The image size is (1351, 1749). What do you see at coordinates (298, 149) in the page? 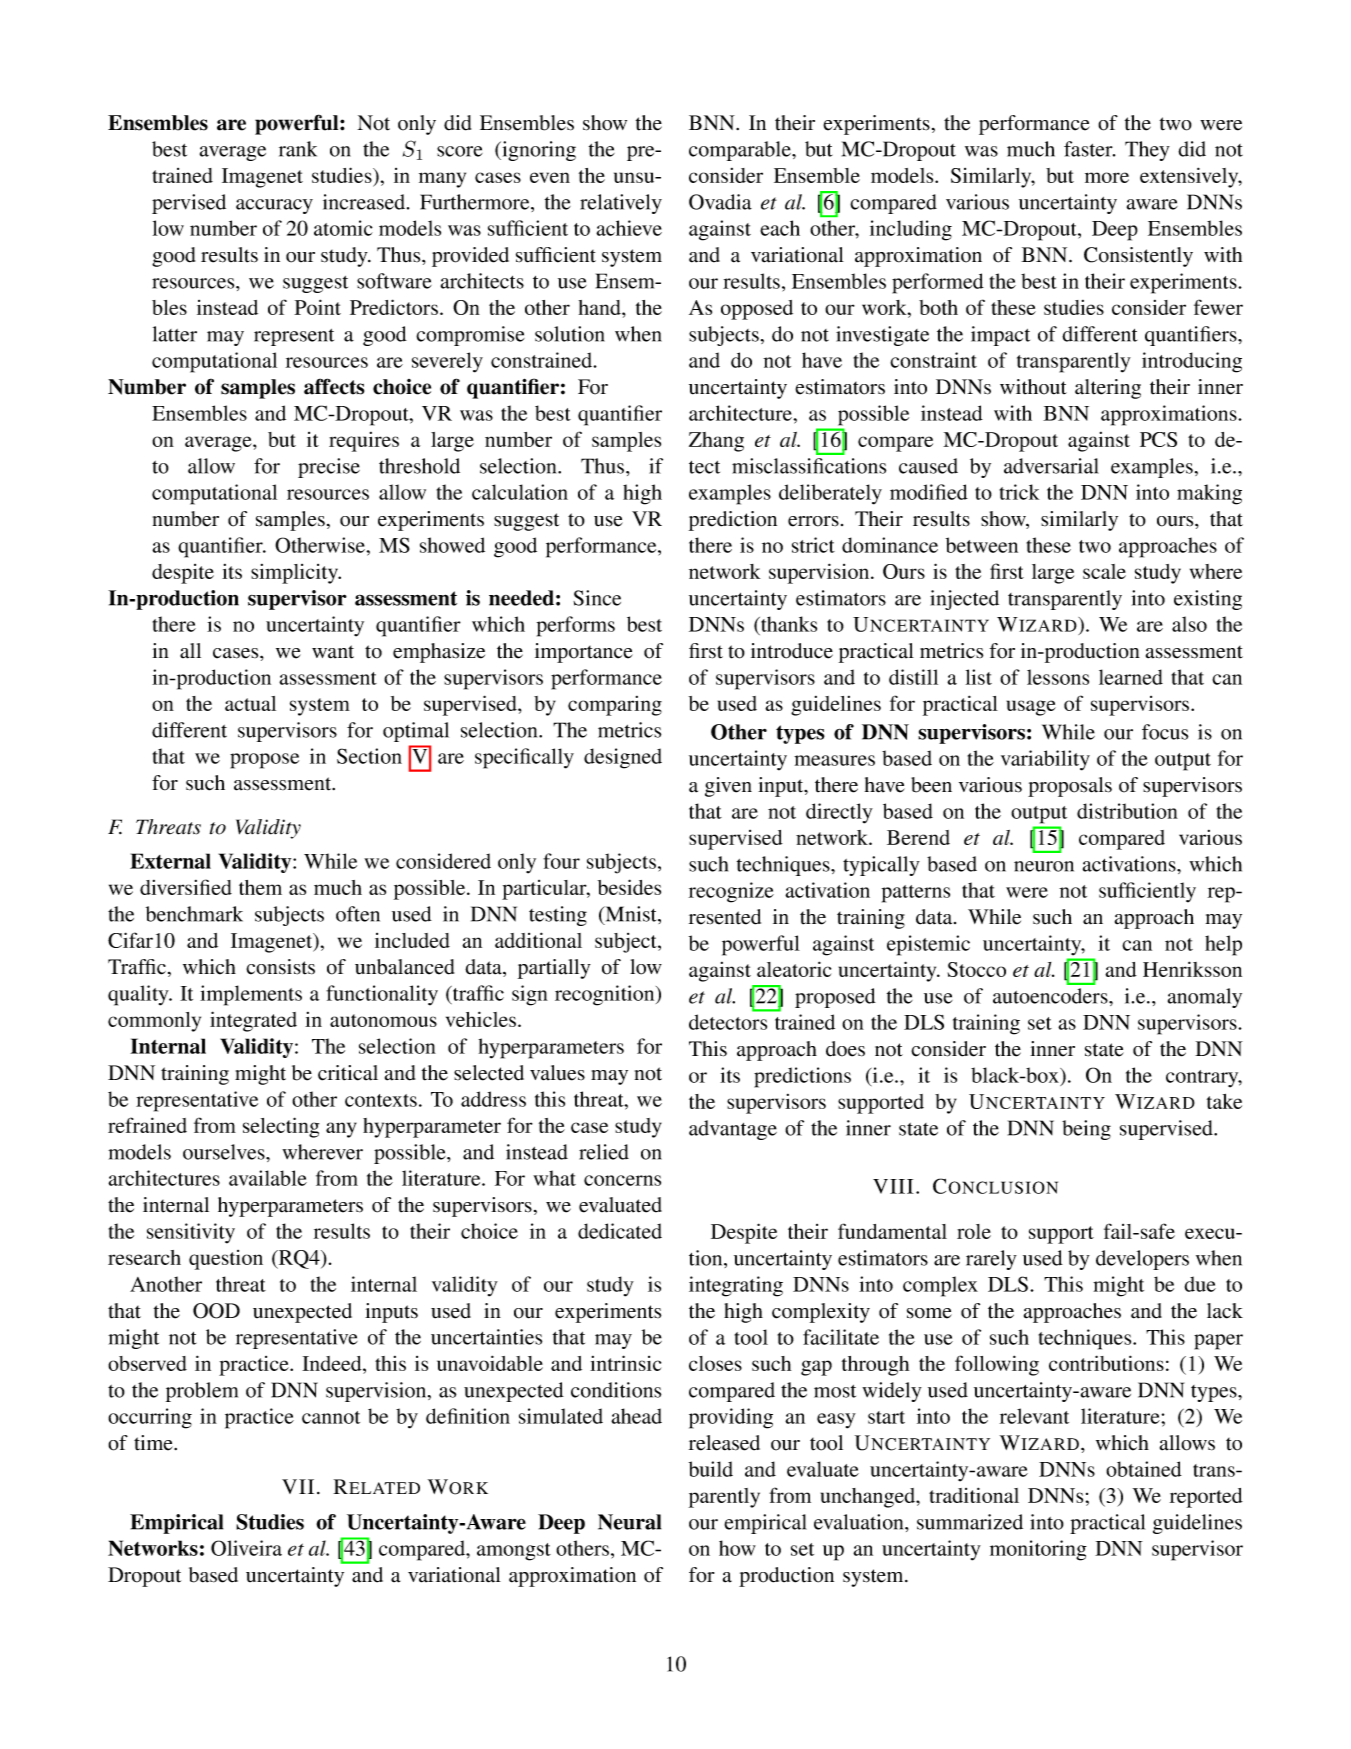
I see `rank` at bounding box center [298, 149].
